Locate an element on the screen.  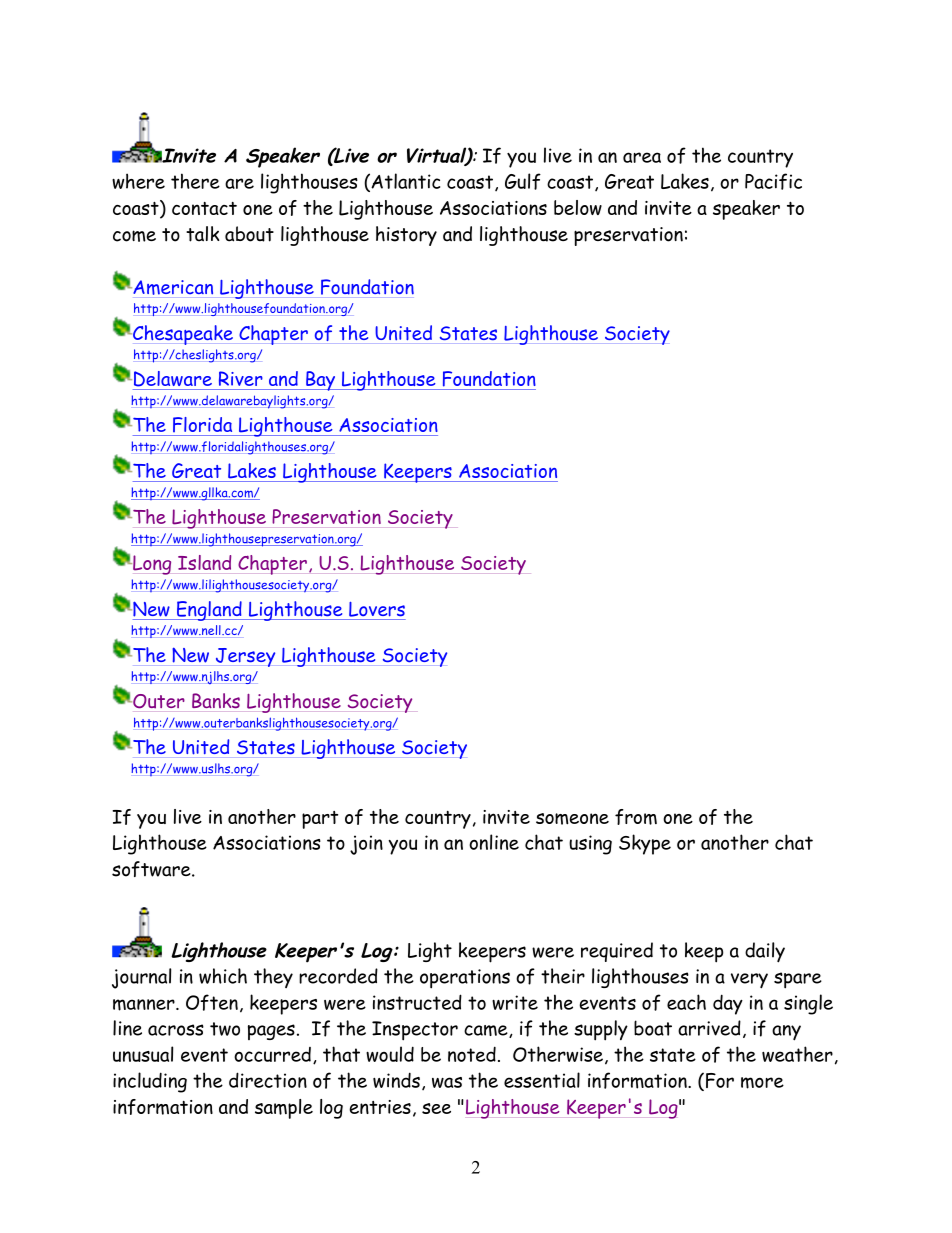
Gulf is located at coordinates (523, 181).
